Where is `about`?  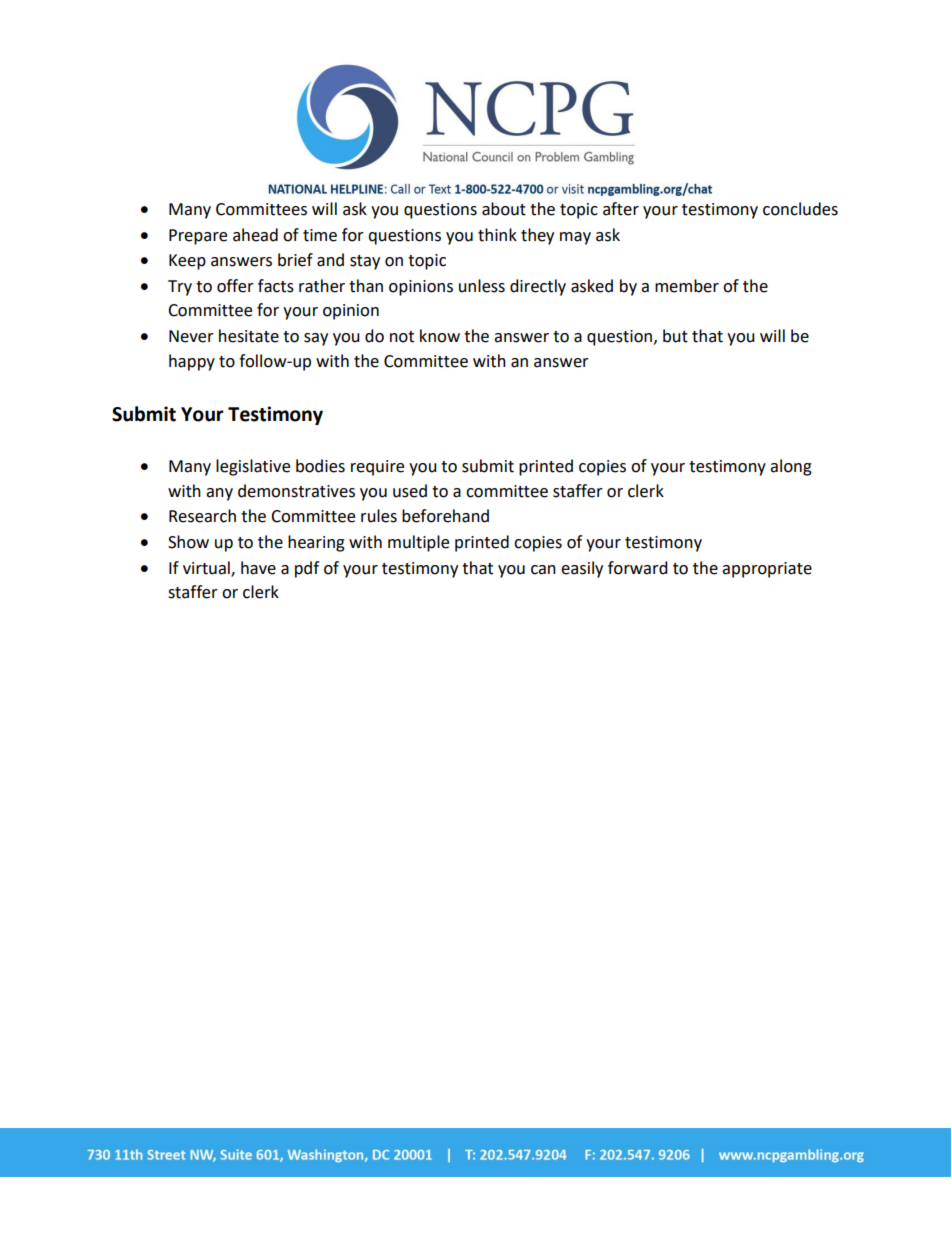 about is located at coordinates (504, 209).
